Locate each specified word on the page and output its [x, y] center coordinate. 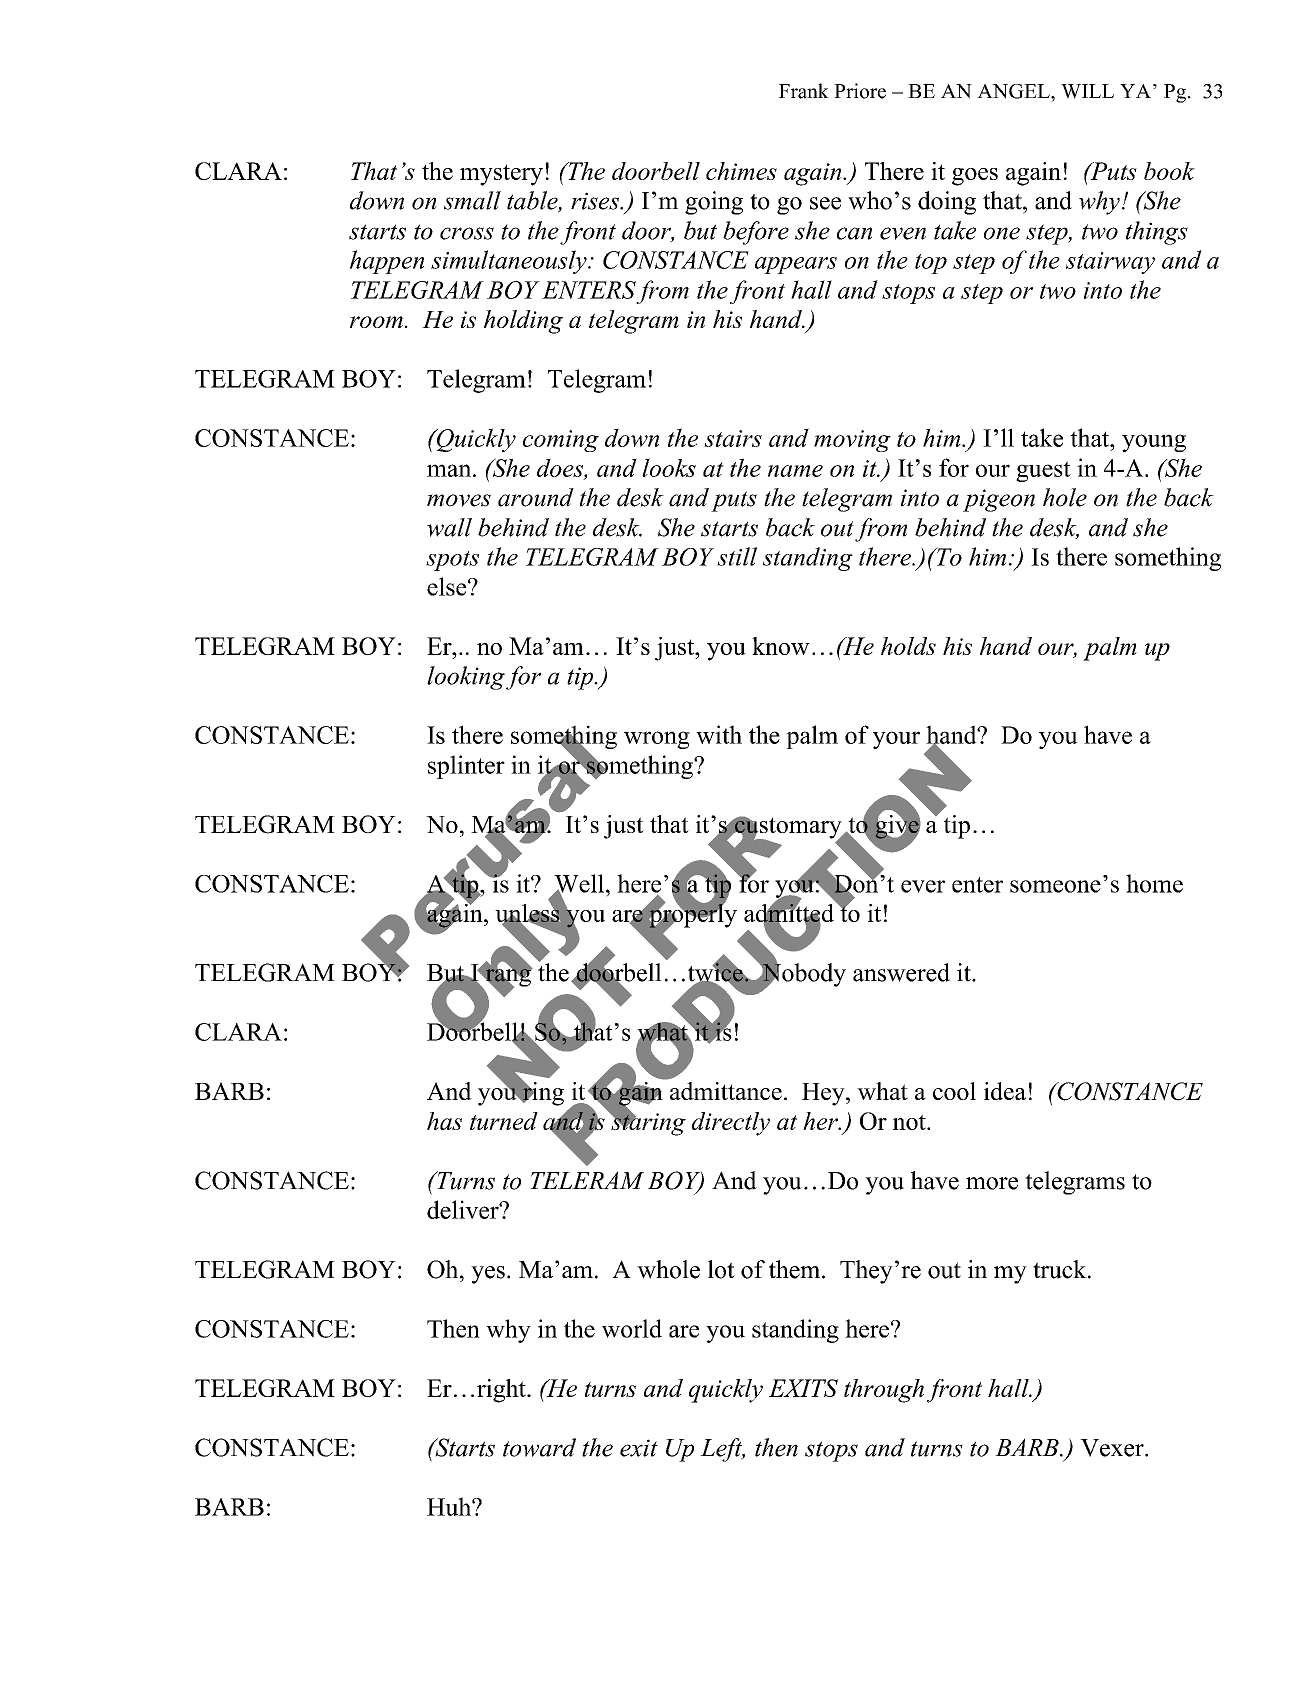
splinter [466, 767]
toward [539, 1447]
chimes [741, 171]
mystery [501, 175]
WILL [1087, 91]
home [1154, 883]
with [719, 734]
